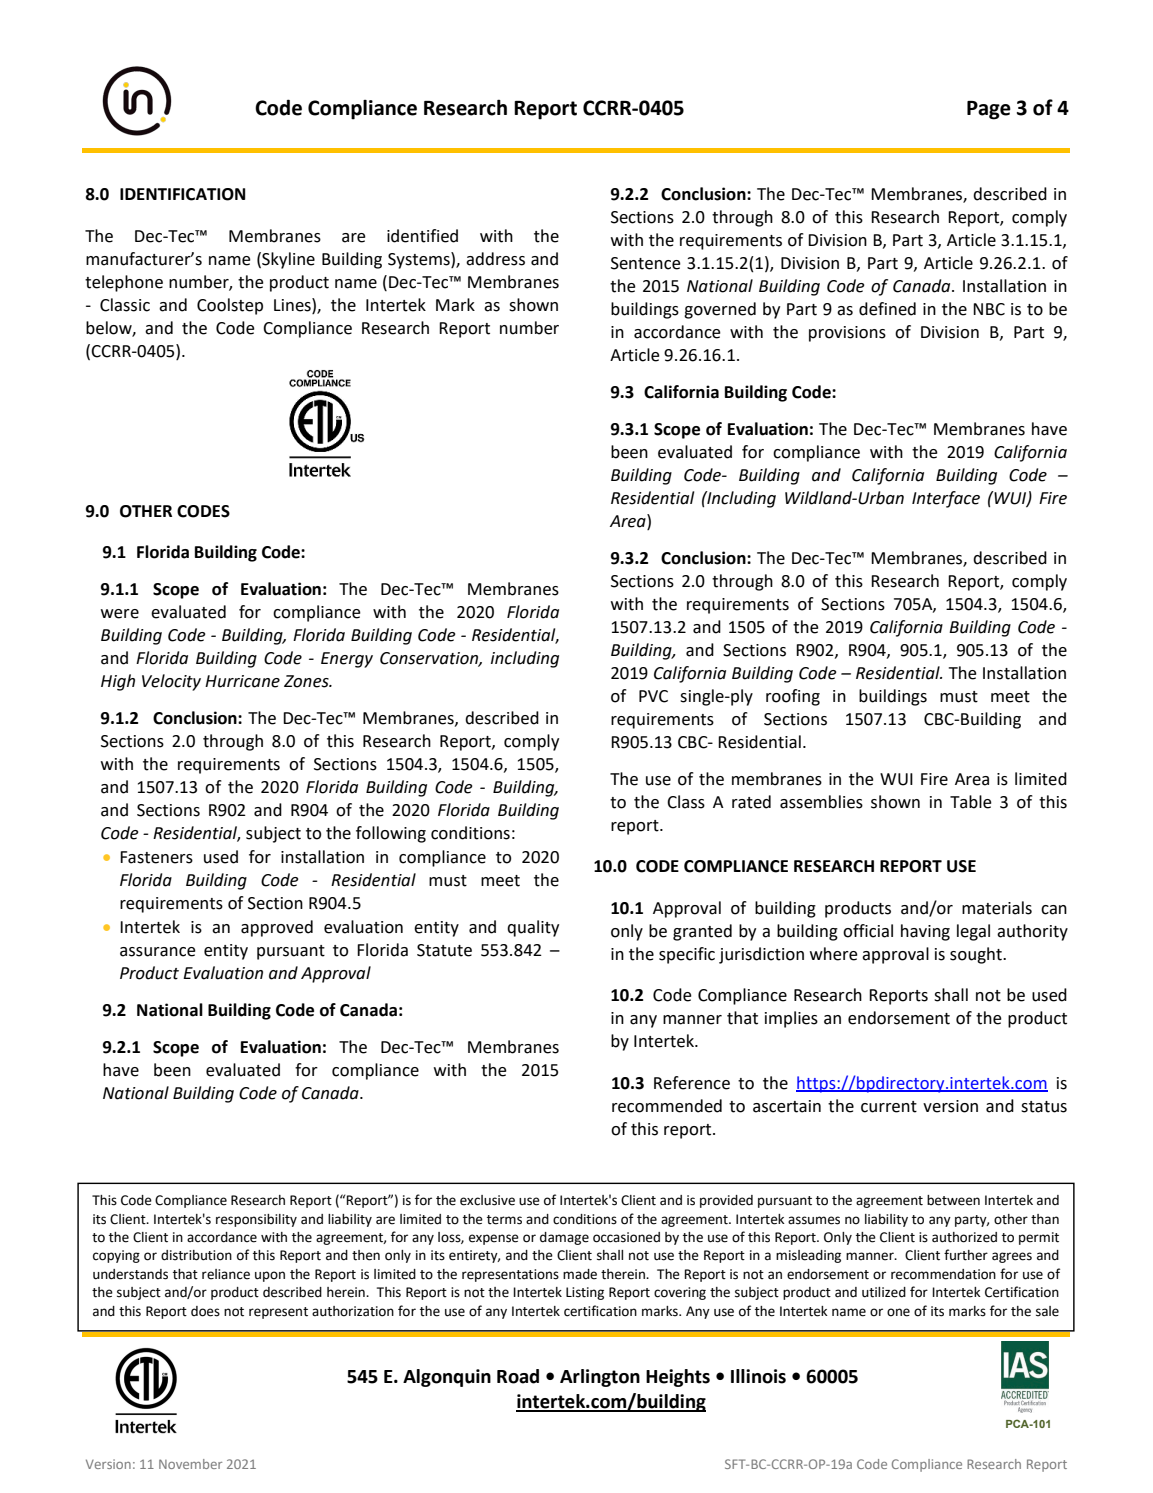 The image size is (1153, 1493). Describe the element at coordinates (158, 952) in the screenshot. I see `assurance` at that location.
